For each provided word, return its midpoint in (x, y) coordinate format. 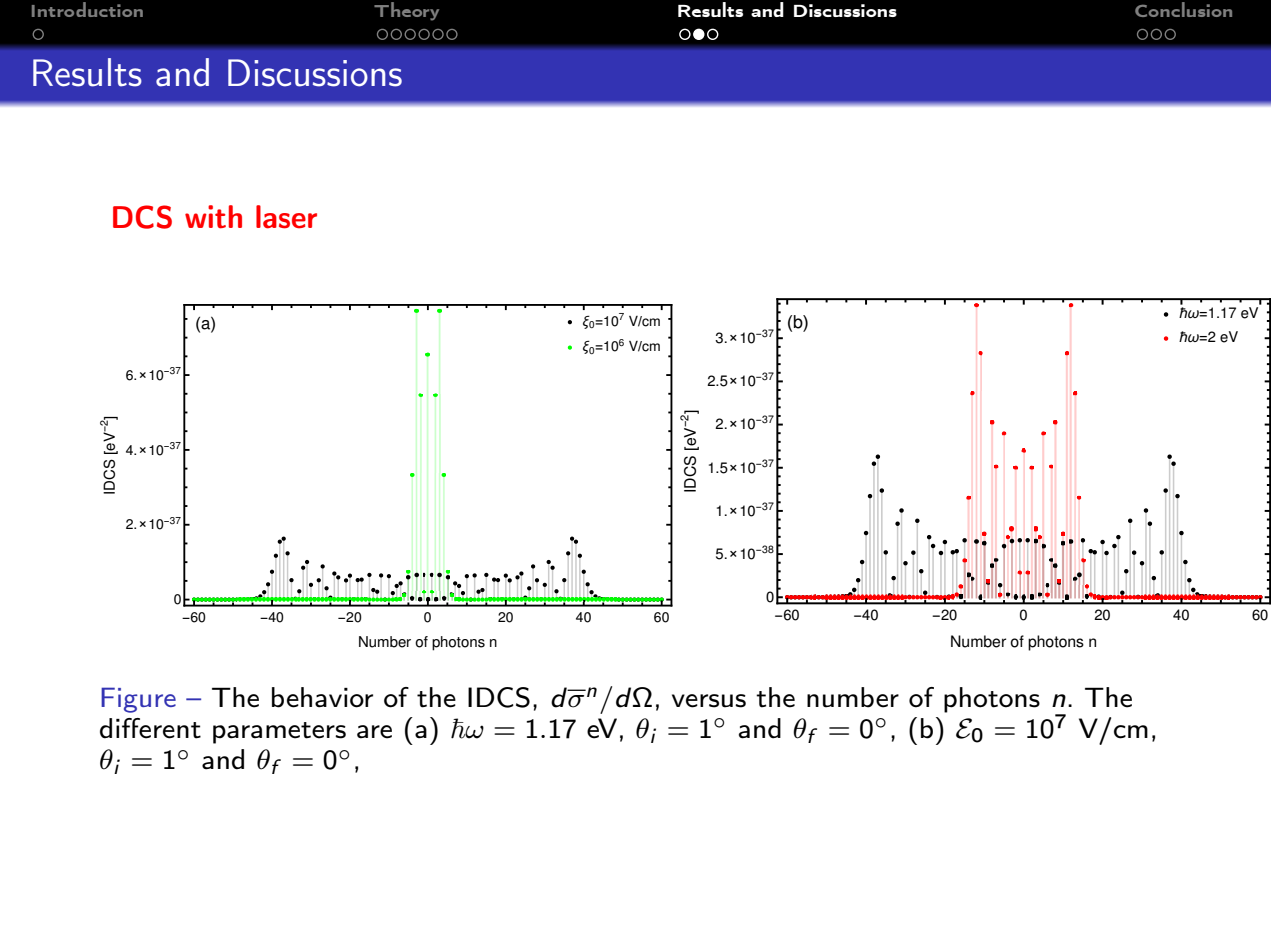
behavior (322, 697)
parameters (279, 733)
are (374, 732)
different (150, 728)
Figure (138, 700)
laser (286, 217)
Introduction (87, 9)
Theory (406, 11)
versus (709, 701)
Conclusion (1183, 9)
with (213, 217)
